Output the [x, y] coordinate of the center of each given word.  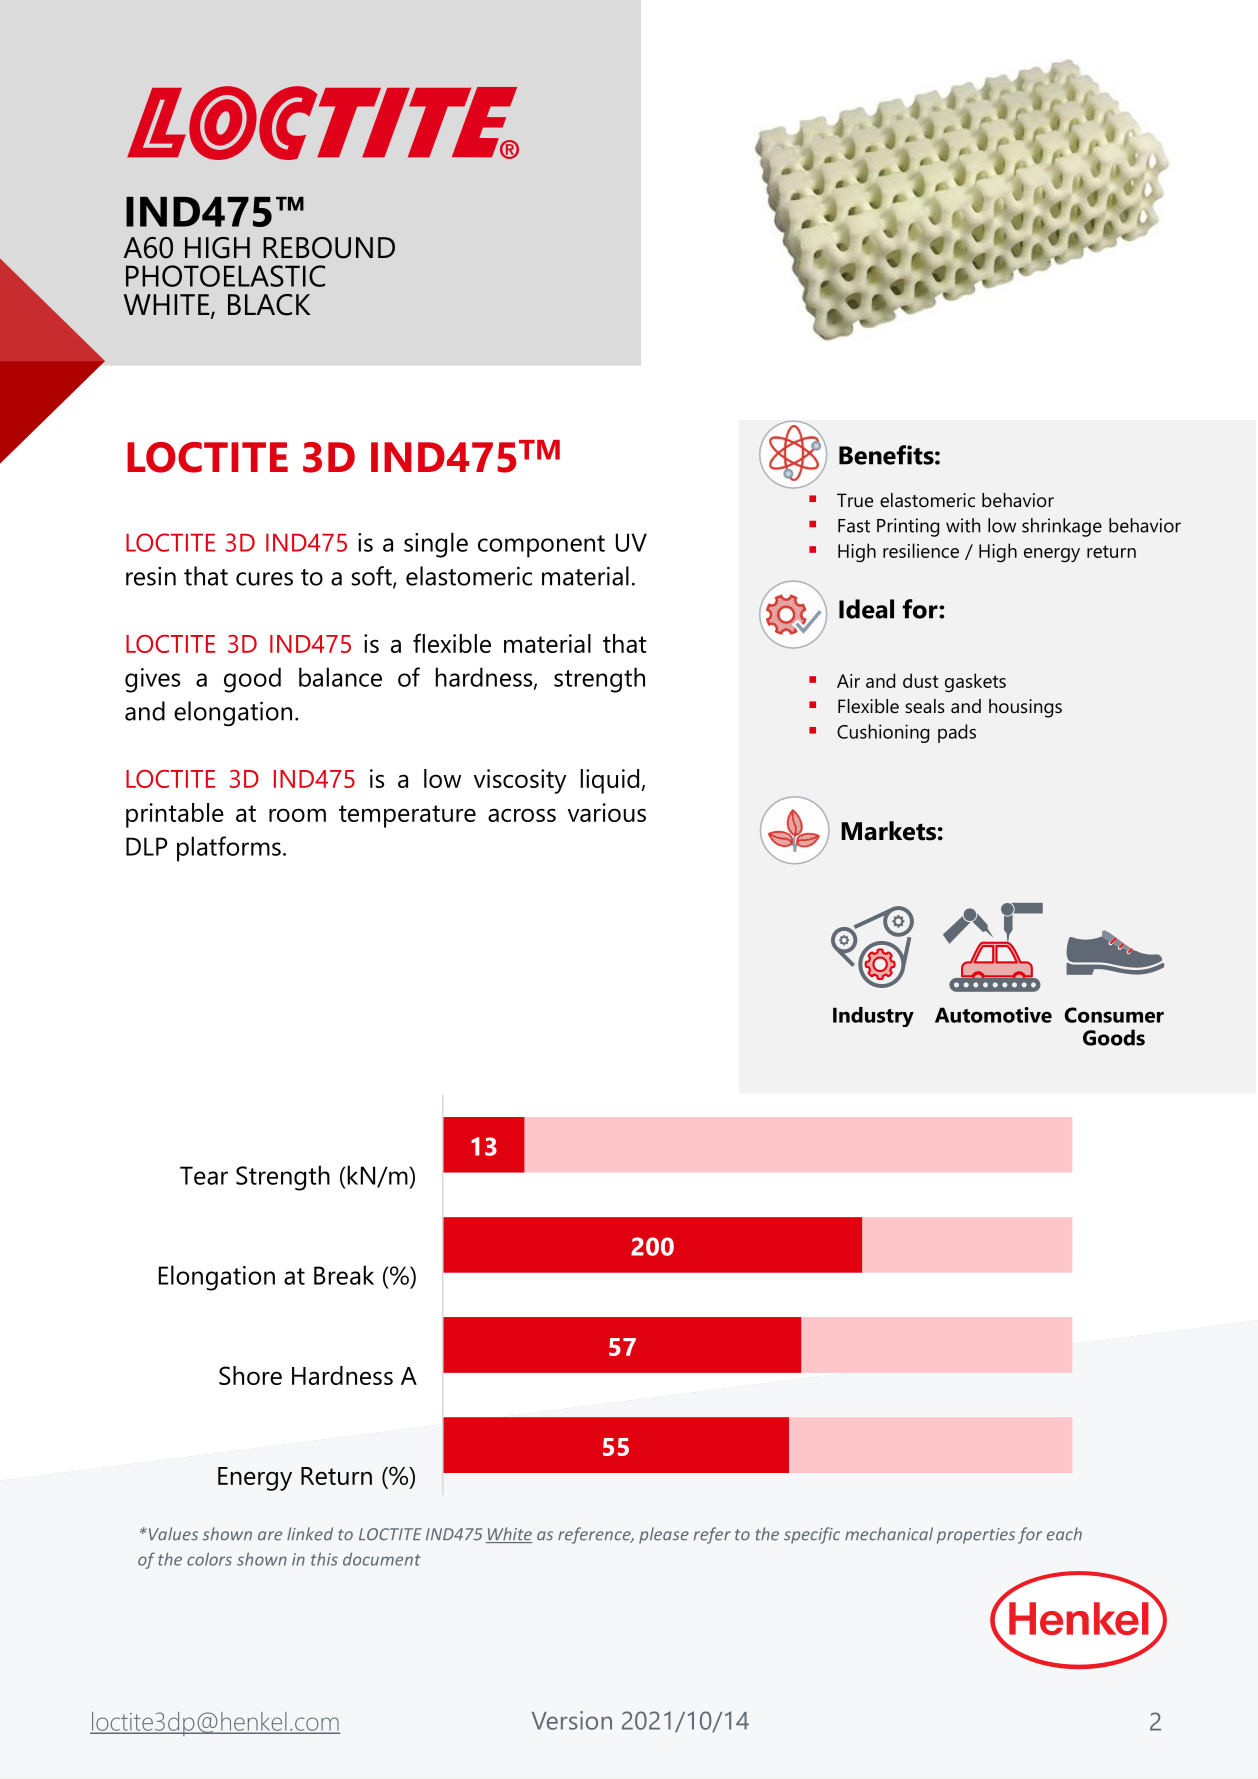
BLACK [269, 305]
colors [209, 1559]
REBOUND [329, 248]
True [855, 500]
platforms [229, 849]
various [607, 812]
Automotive [993, 1015]
